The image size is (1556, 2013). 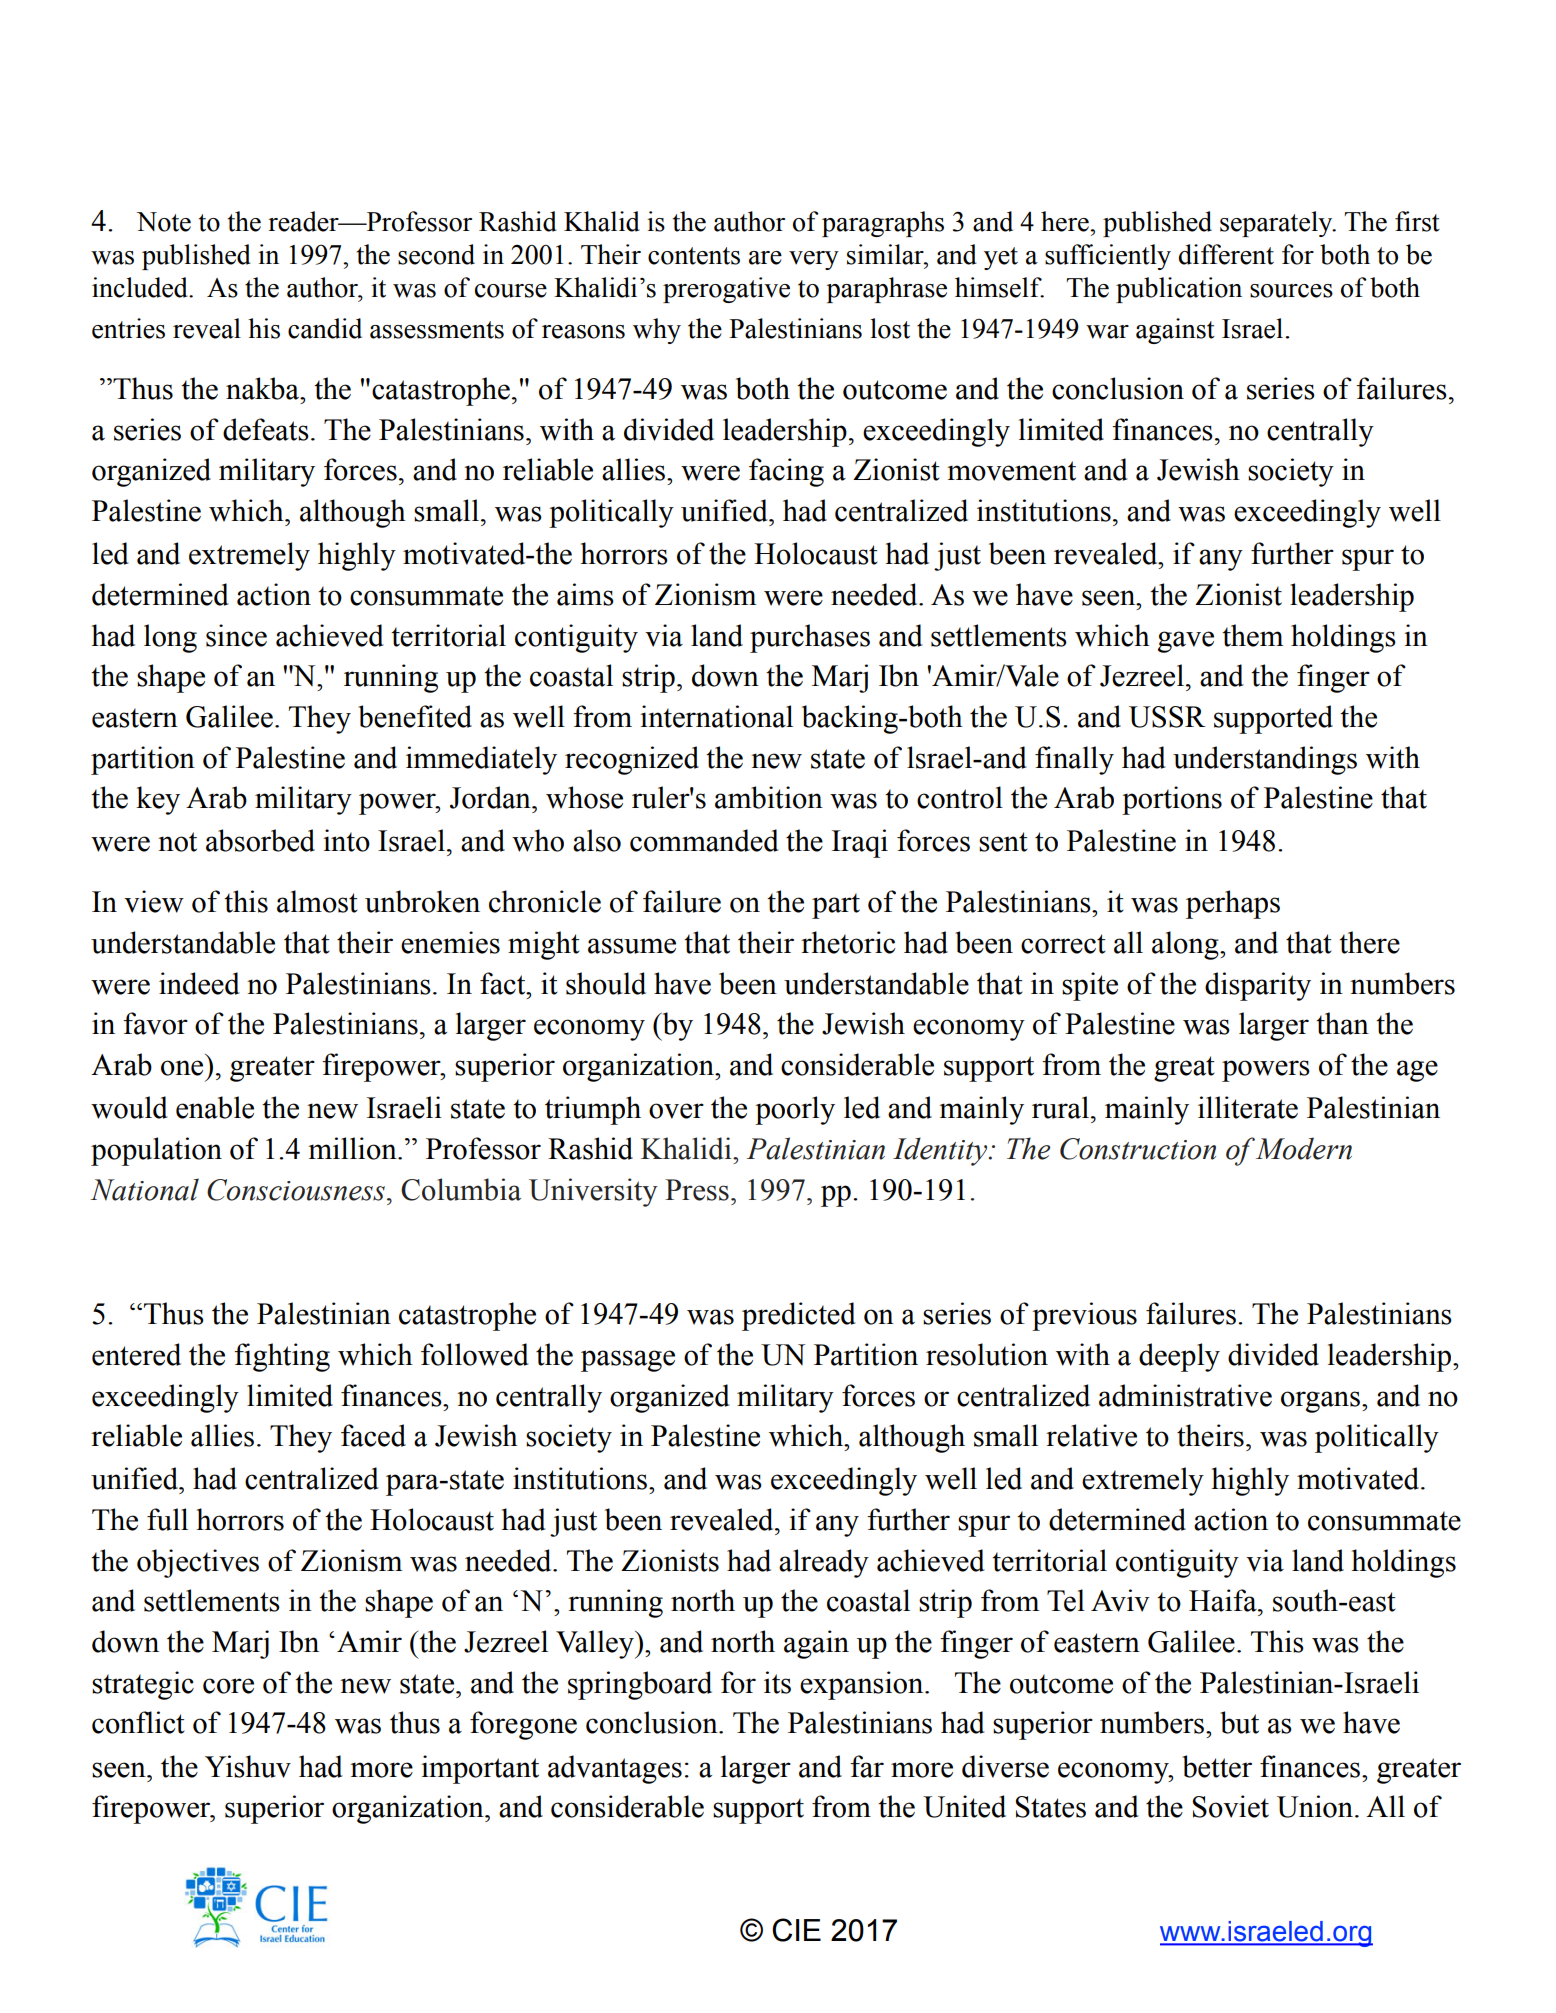 I want to click on different, so click(x=1226, y=254).
